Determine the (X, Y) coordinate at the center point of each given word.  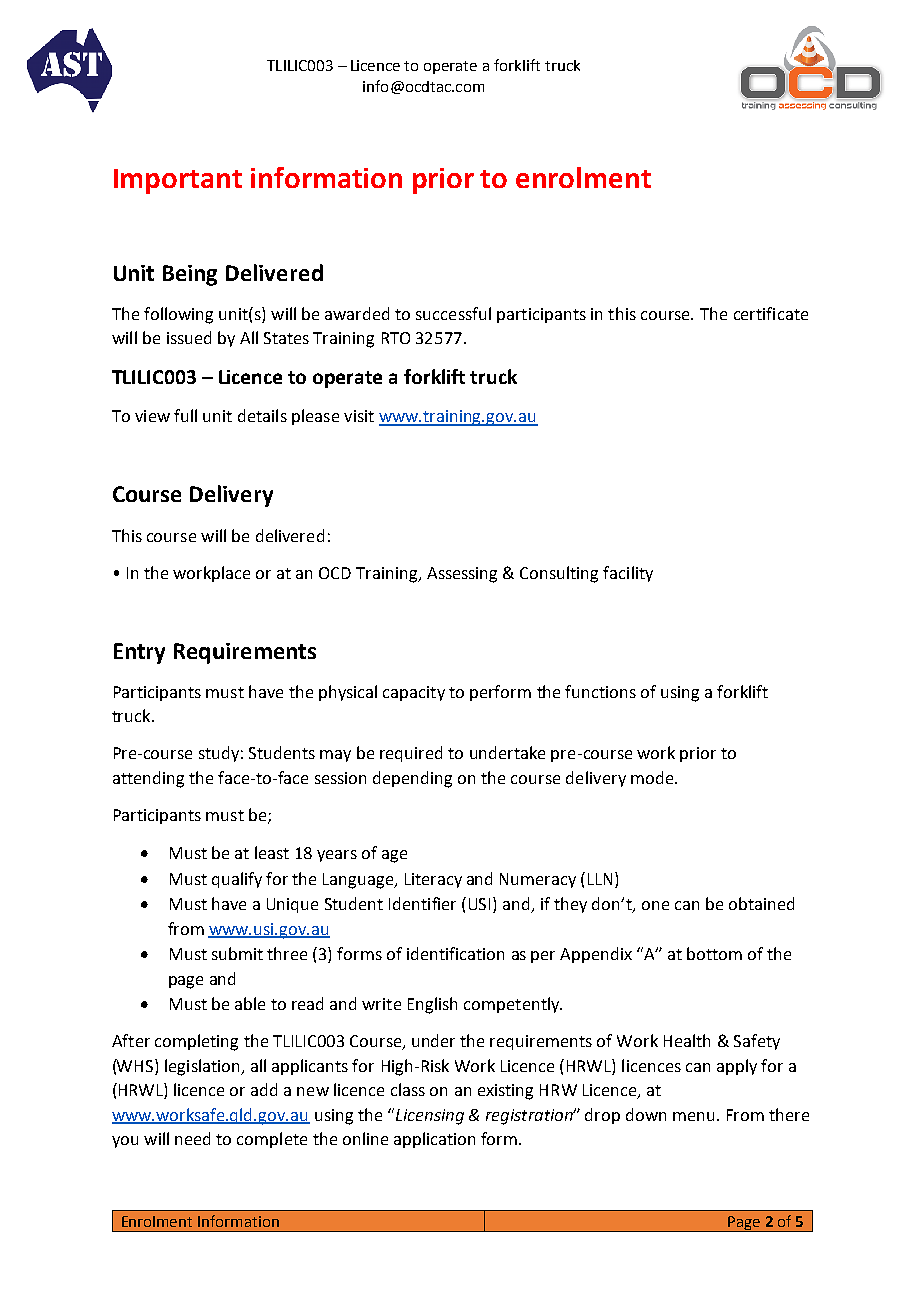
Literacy (433, 880)
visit (359, 416)
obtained (761, 903)
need (192, 1138)
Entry (139, 653)
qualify (237, 880)
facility (628, 574)
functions (600, 691)
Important (178, 181)
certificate (771, 313)
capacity (414, 693)
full (185, 415)
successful (453, 313)
